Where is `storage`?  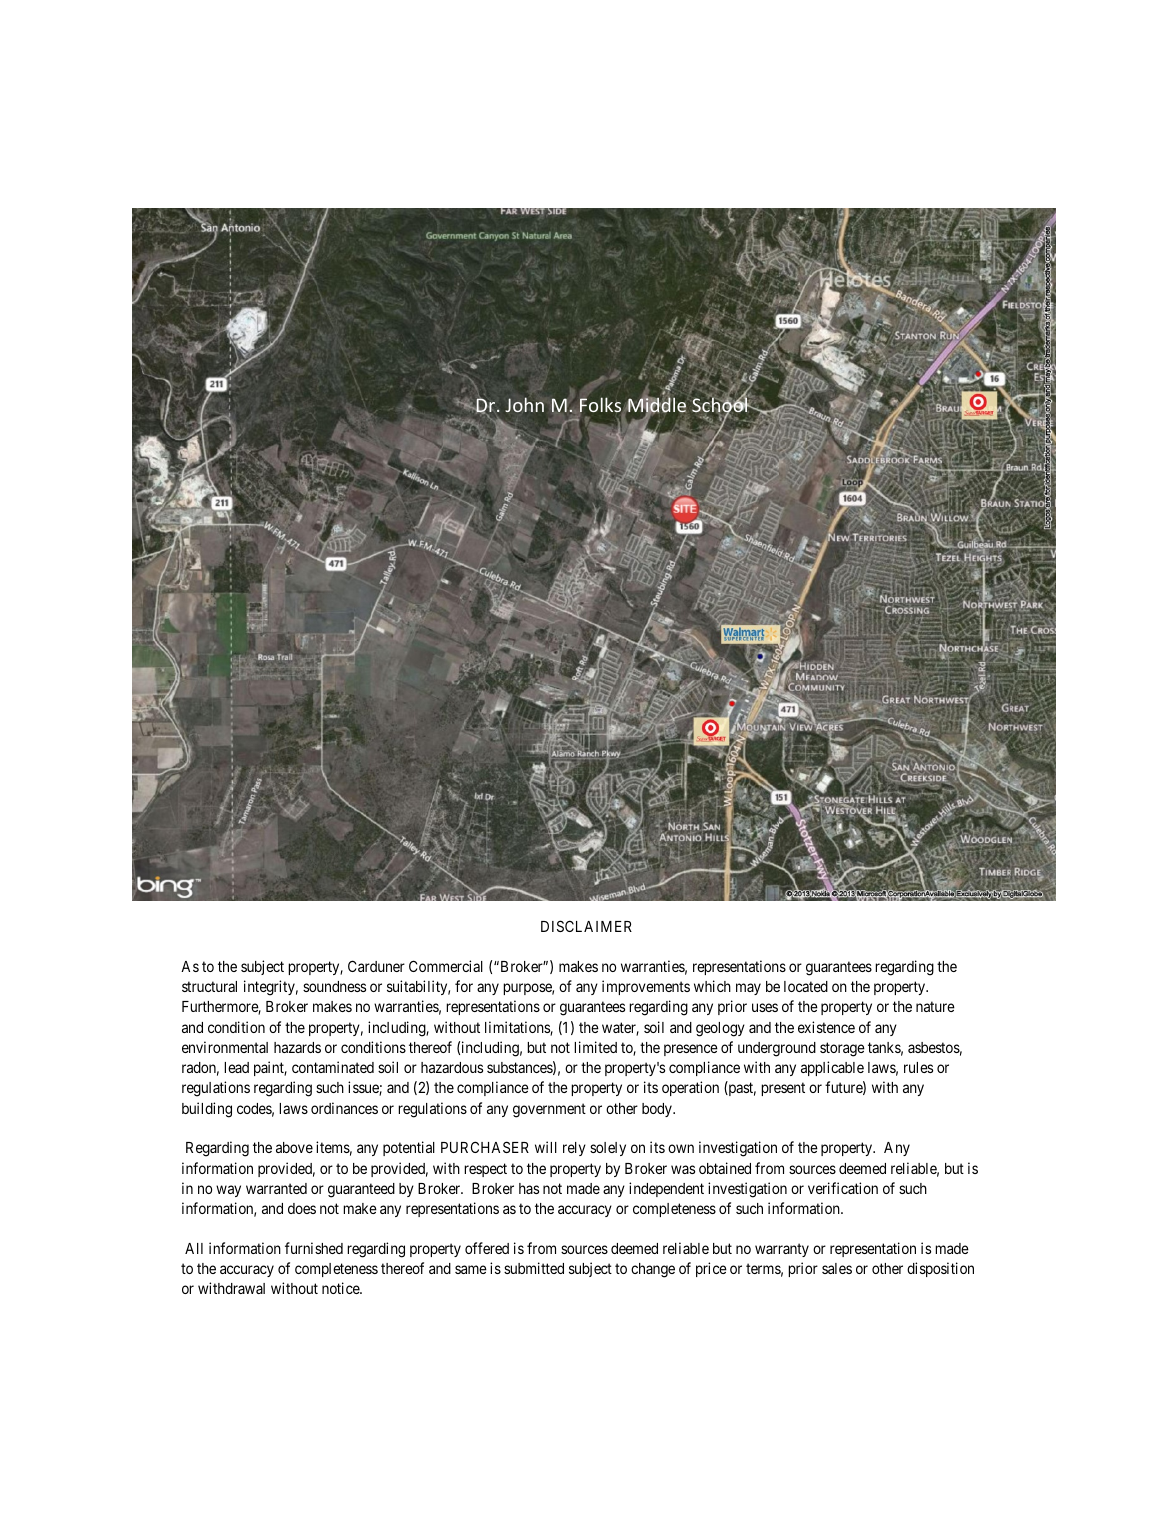 storage is located at coordinates (842, 1049).
